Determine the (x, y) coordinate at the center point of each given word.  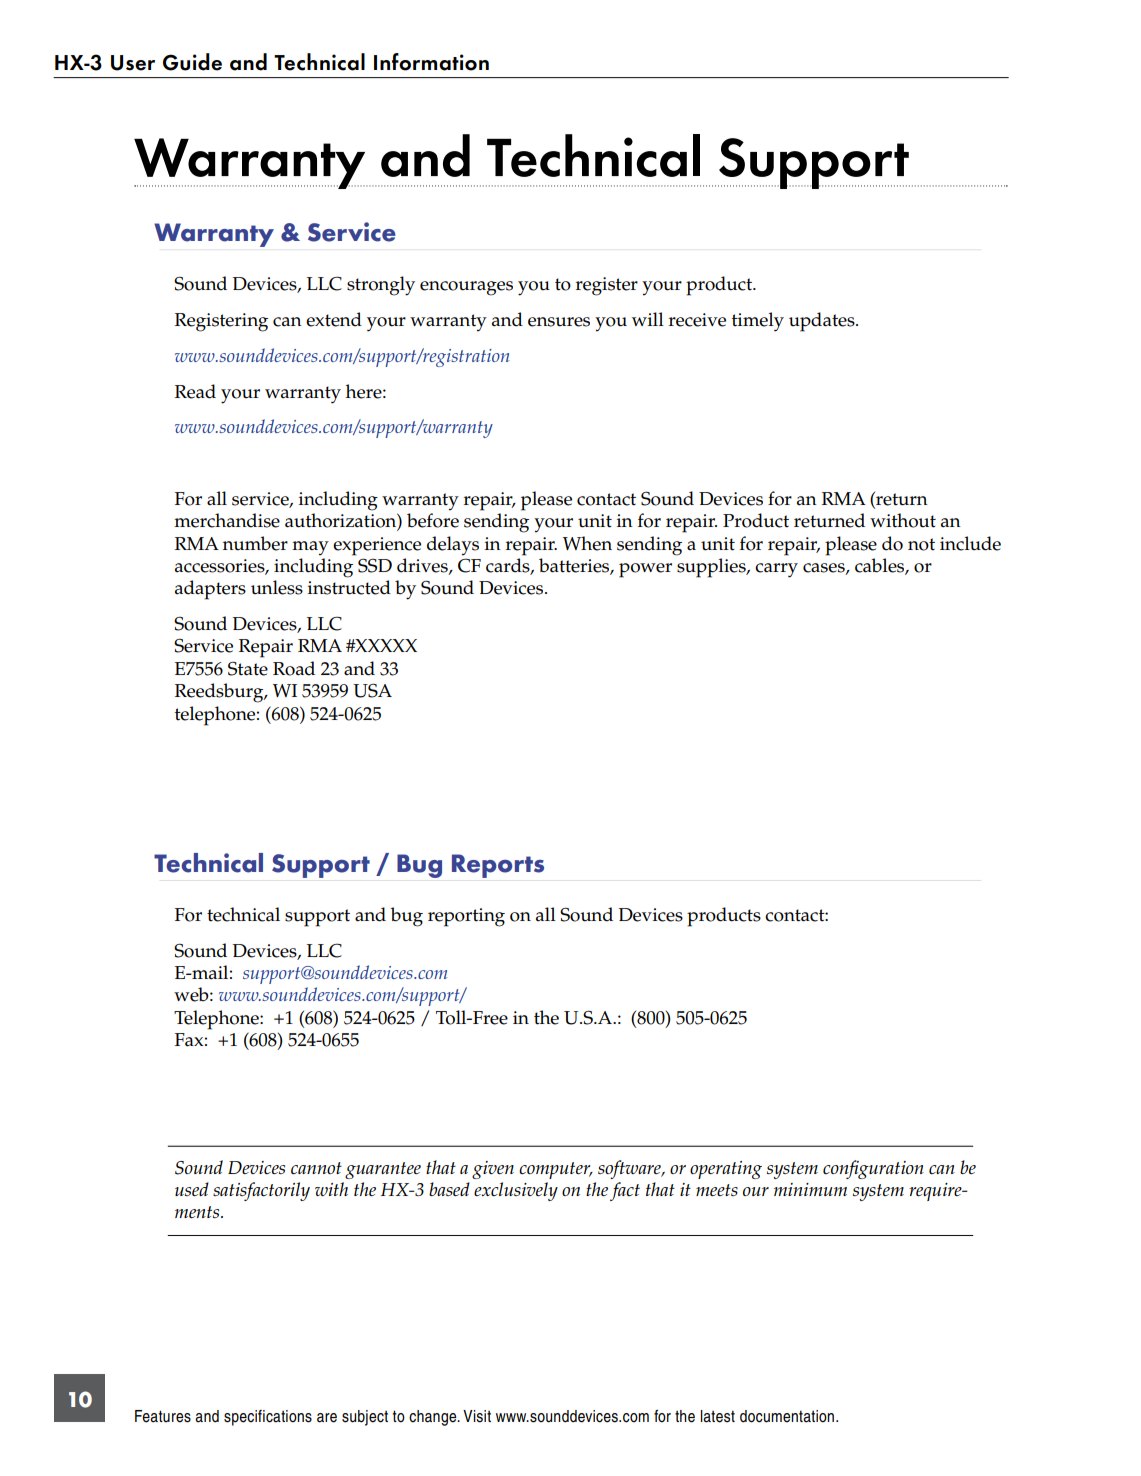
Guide (192, 62)
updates (823, 322)
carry (776, 570)
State (248, 669)
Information (431, 62)
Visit (477, 1416)
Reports (498, 866)
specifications (268, 1418)
